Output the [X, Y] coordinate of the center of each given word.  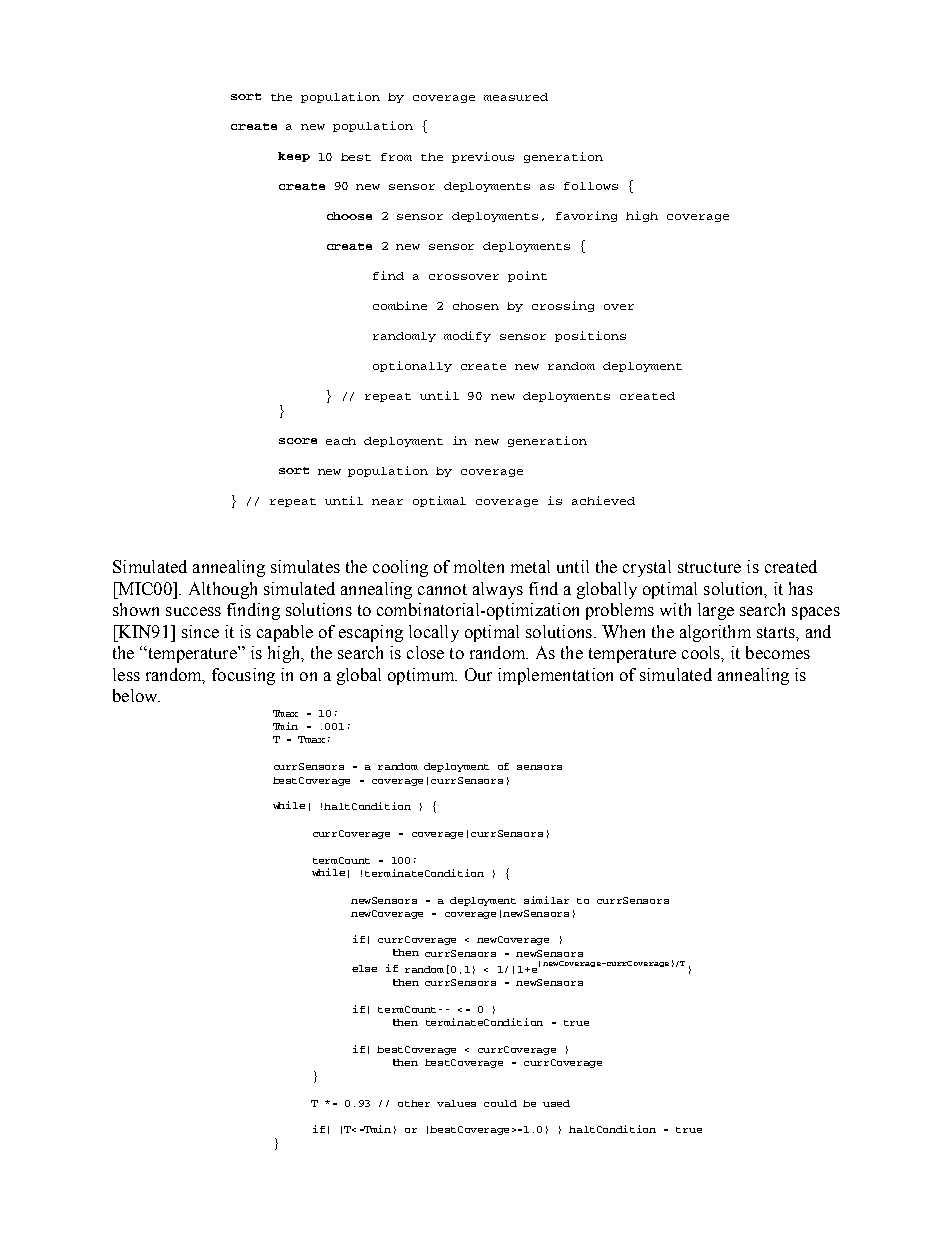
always [498, 590]
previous [483, 157]
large [716, 611]
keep [294, 157]
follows [591, 186]
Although [223, 590]
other [414, 1103]
